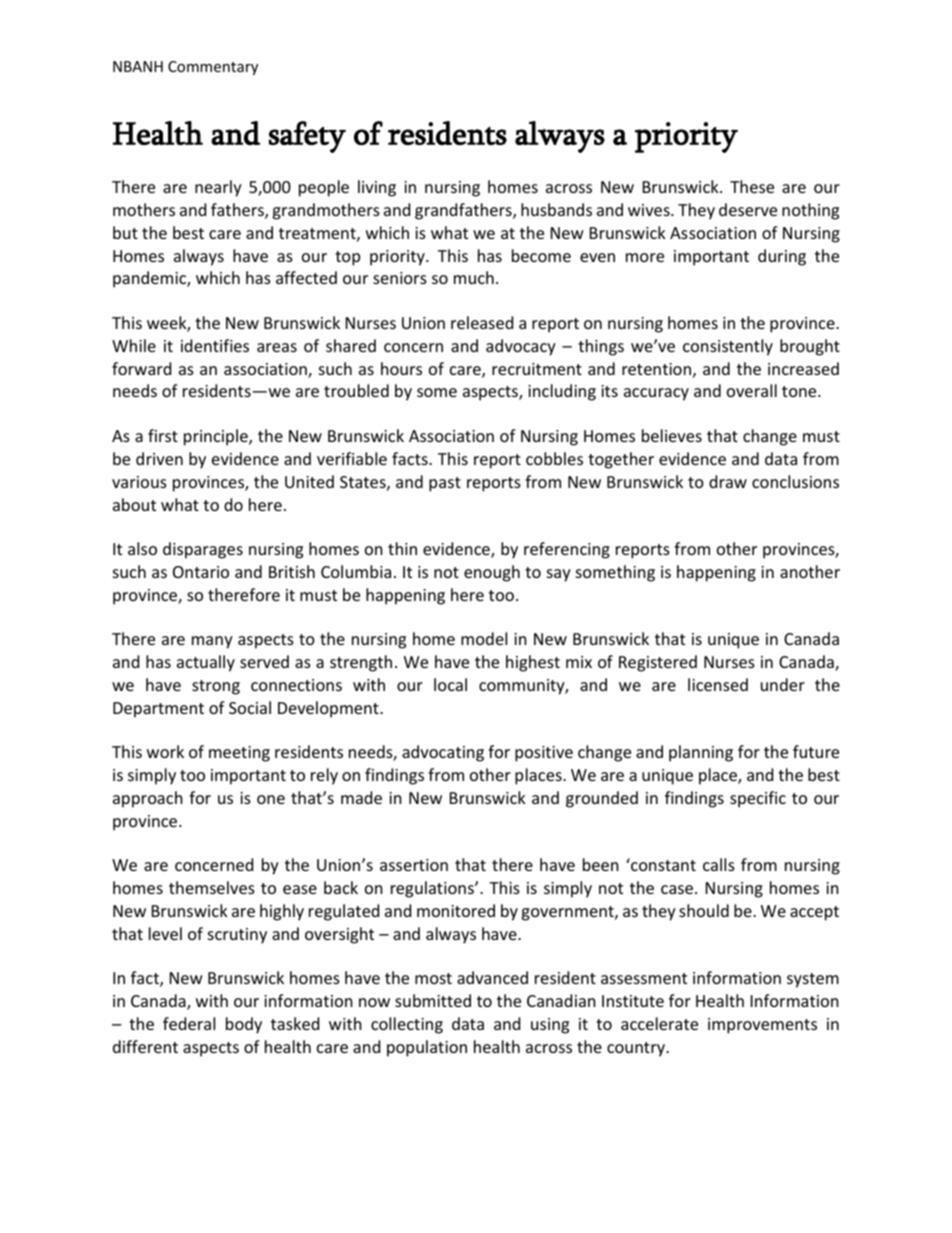  I want to click on improvements, so click(762, 1026).
